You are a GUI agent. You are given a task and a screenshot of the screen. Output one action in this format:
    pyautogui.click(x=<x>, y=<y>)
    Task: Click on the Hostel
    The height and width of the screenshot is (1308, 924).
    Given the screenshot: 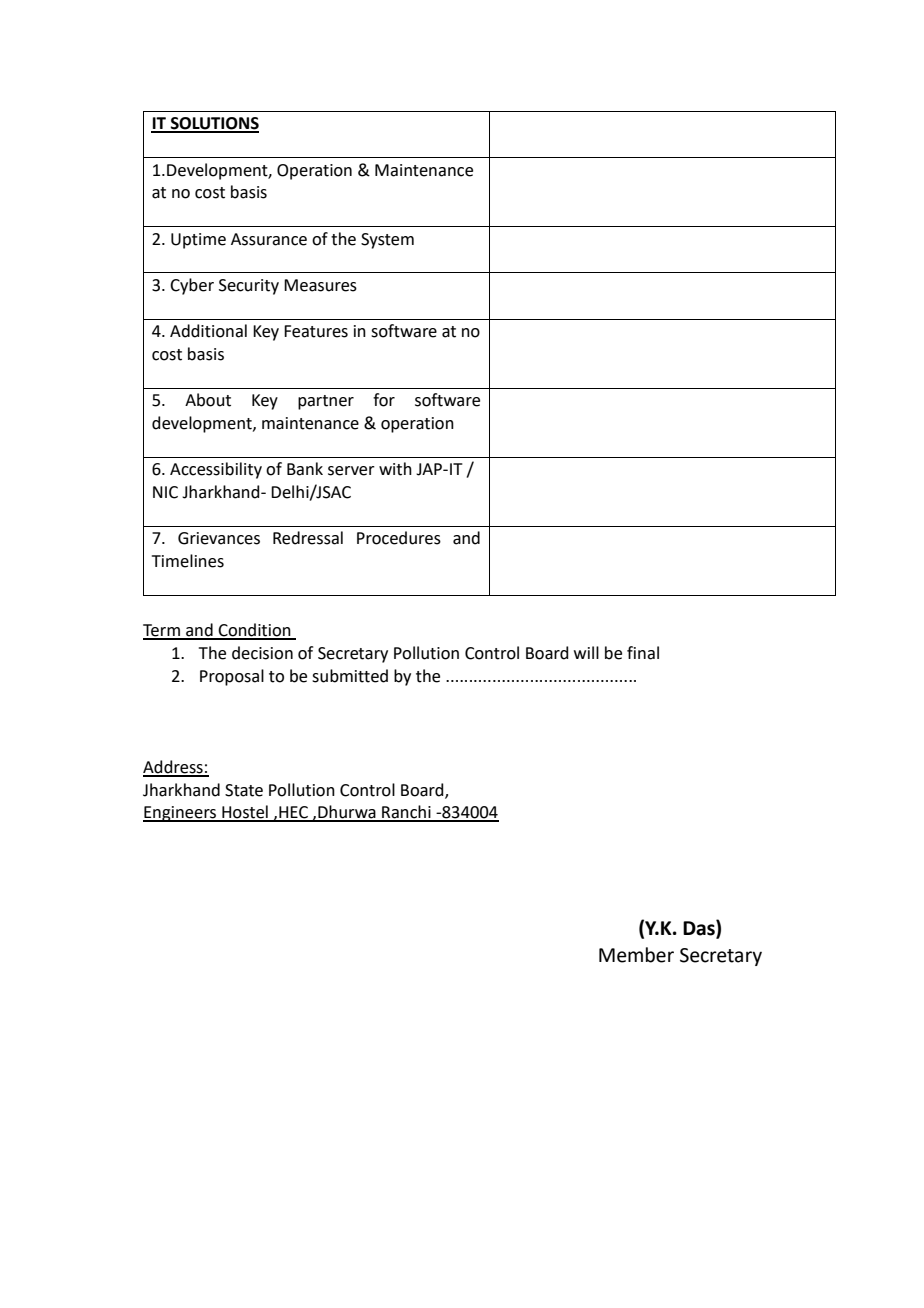 What is the action you would take?
    pyautogui.click(x=245, y=813)
